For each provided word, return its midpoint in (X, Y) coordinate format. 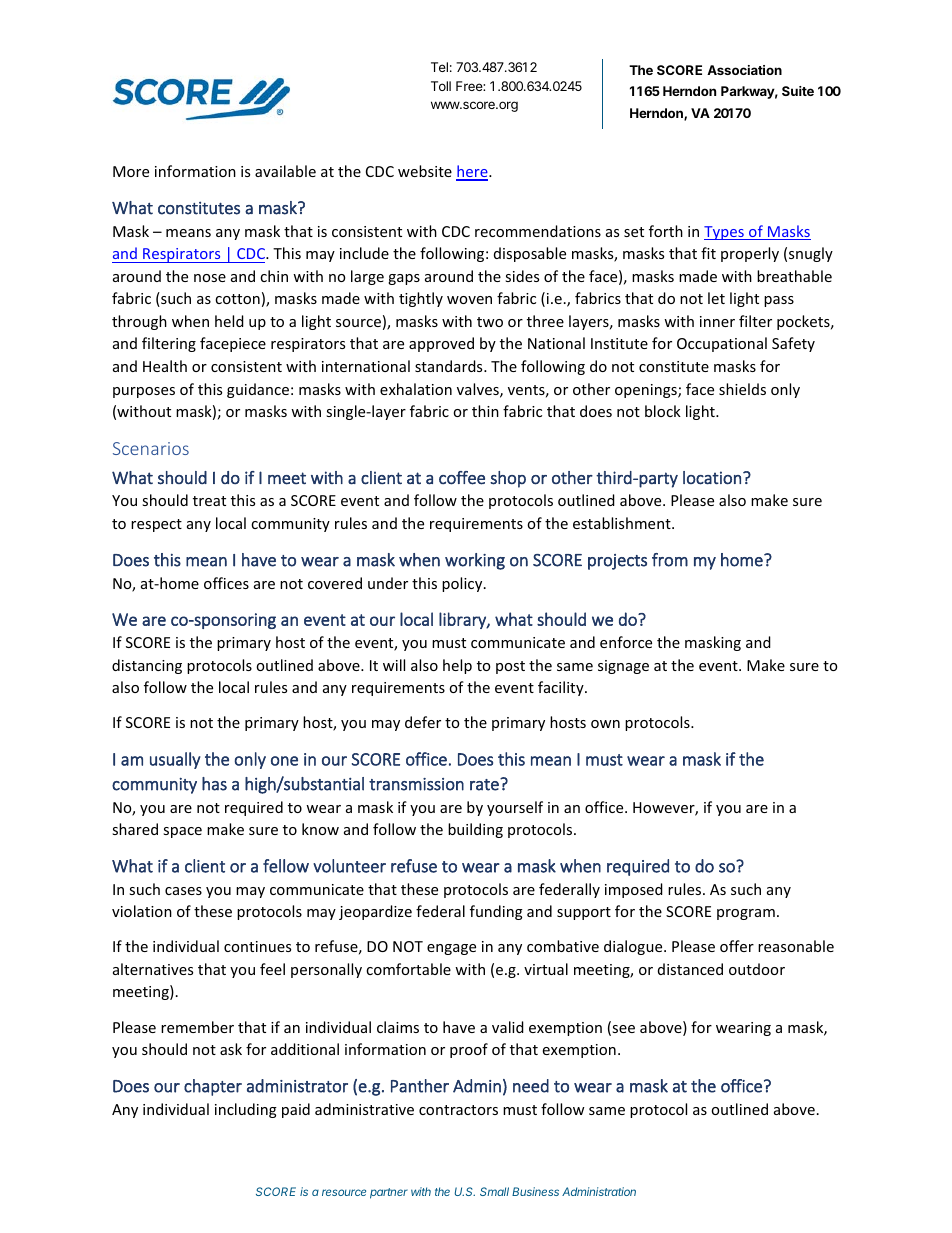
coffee (462, 478)
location (712, 478)
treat (209, 501)
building (475, 830)
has (214, 784)
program (746, 914)
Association (744, 70)
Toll (441, 86)
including (246, 1110)
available (285, 171)
